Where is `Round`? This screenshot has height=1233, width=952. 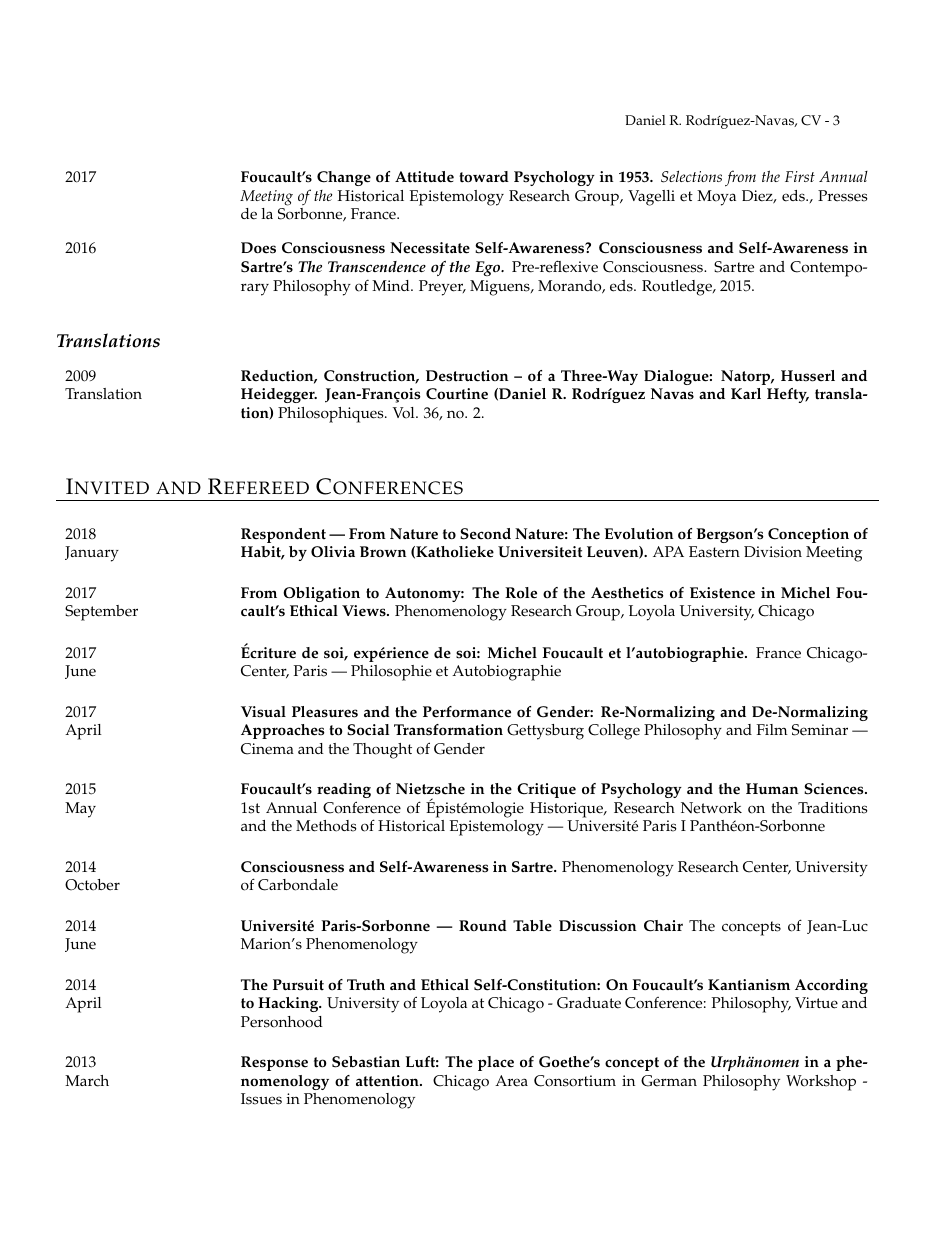 Round is located at coordinates (483, 925).
